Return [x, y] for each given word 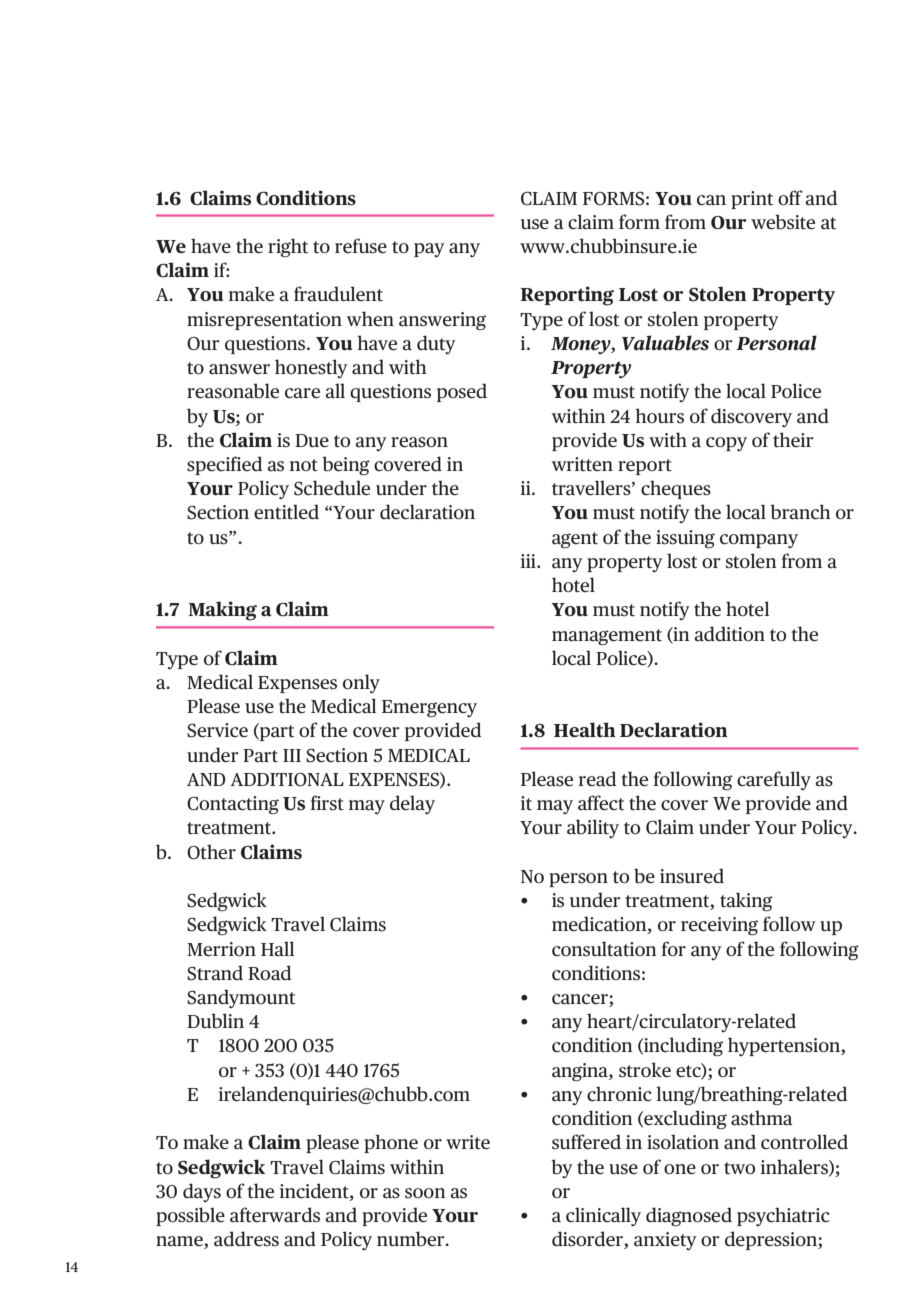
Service [217, 730]
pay [429, 250]
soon [425, 1193]
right [288, 247]
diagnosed [689, 1216]
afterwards [275, 1215]
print [752, 200]
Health [585, 730]
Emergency [429, 708]
